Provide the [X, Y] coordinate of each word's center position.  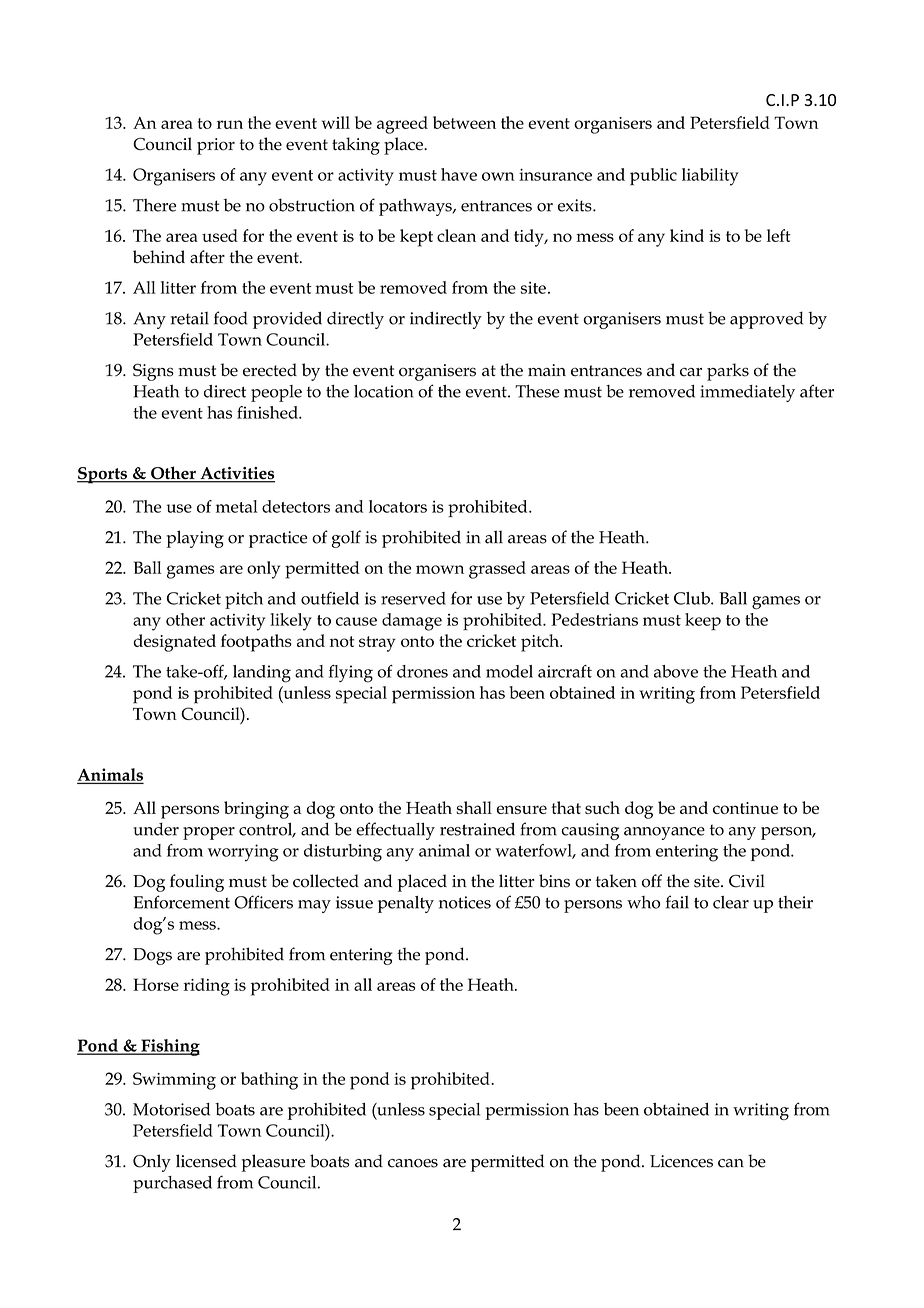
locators [398, 506]
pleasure [273, 1163]
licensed [206, 1161]
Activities [236, 474]
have [459, 174]
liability [710, 177]
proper [209, 833]
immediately [747, 393]
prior [216, 146]
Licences [681, 1161]
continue [745, 808]
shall [474, 807]
